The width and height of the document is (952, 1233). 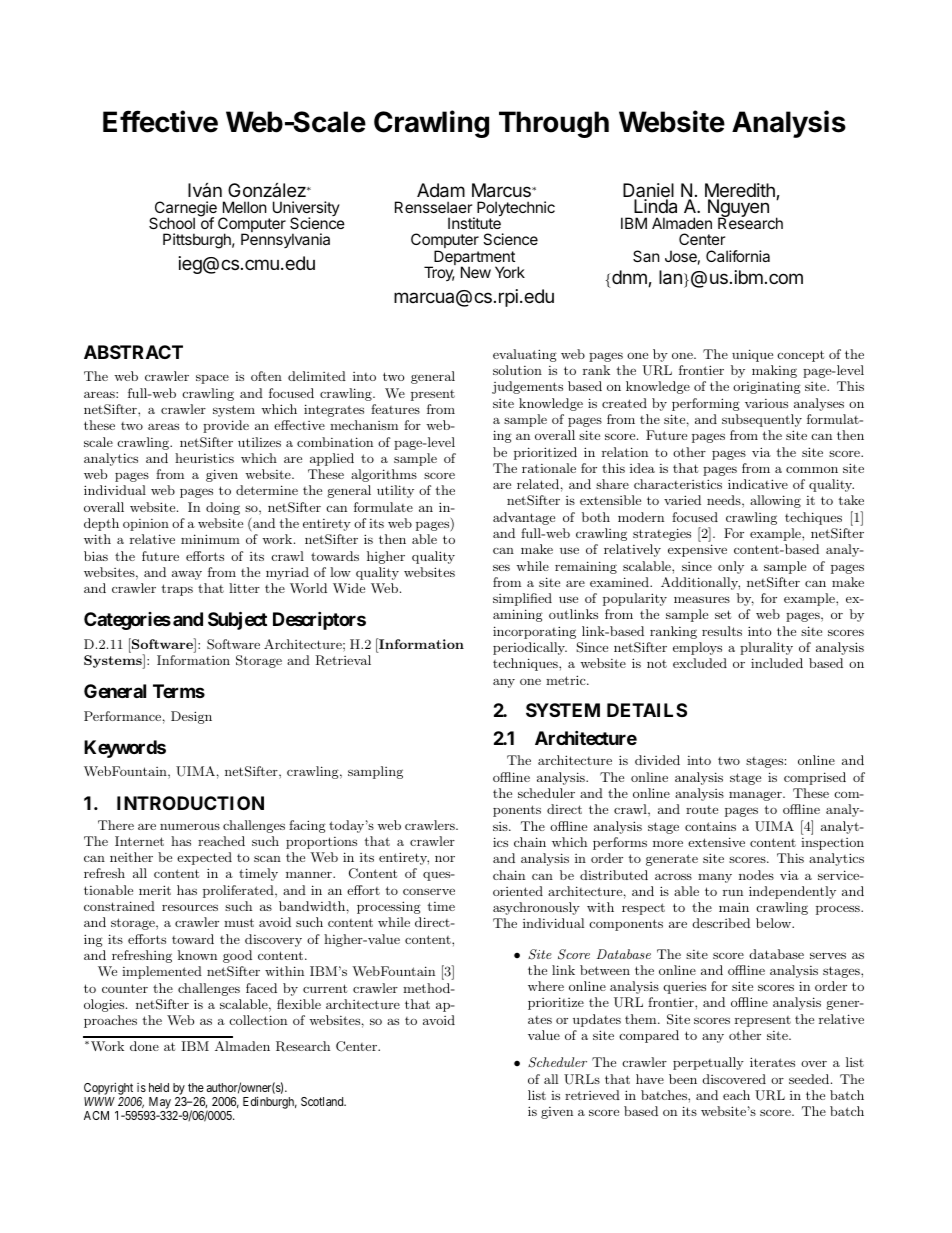 I want to click on Design, so click(x=191, y=717).
